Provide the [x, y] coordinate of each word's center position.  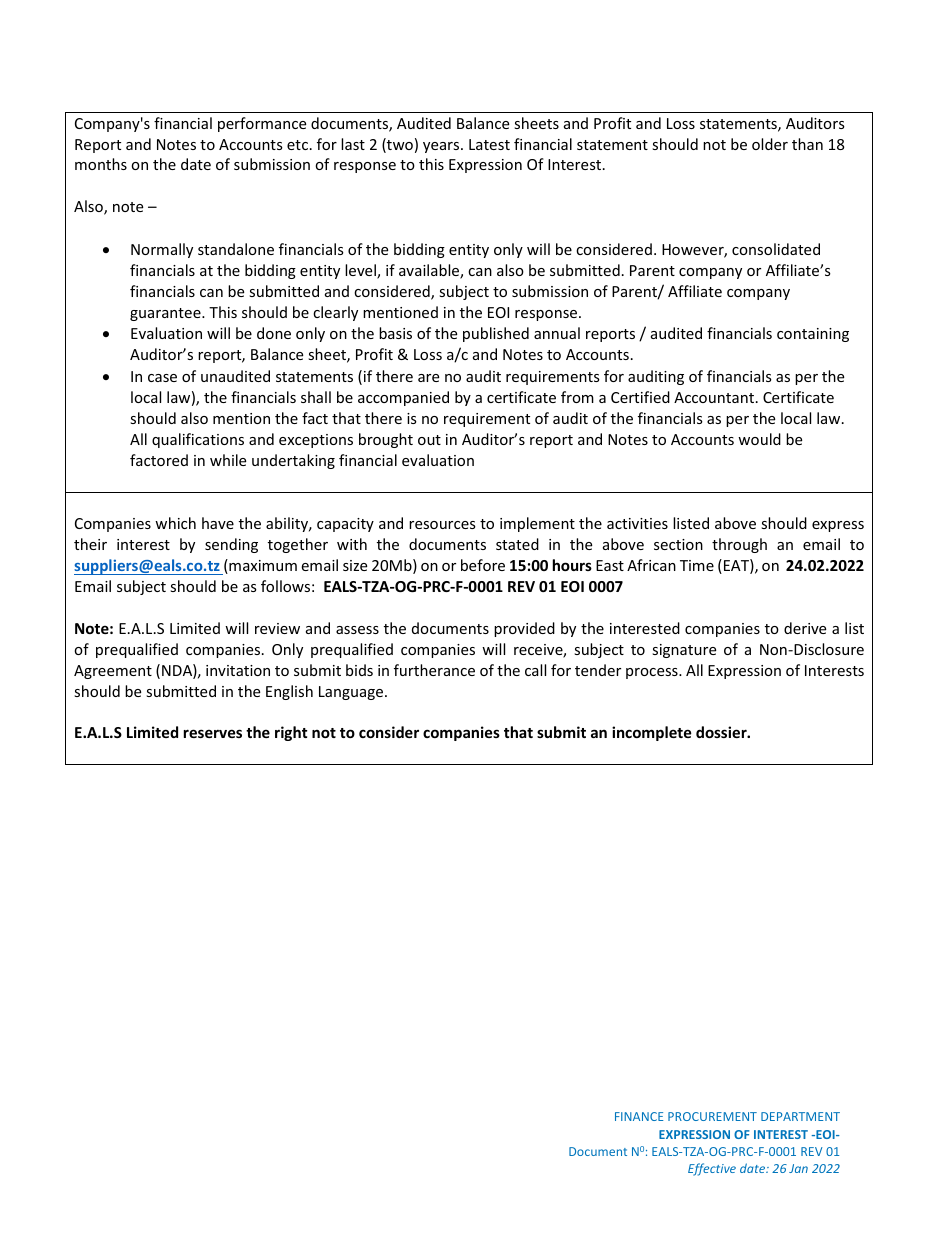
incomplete [652, 733]
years [442, 147]
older [770, 144]
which [175, 523]
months [101, 164]
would [759, 439]
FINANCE [639, 1116]
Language [352, 693]
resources [442, 525]
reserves [213, 733]
